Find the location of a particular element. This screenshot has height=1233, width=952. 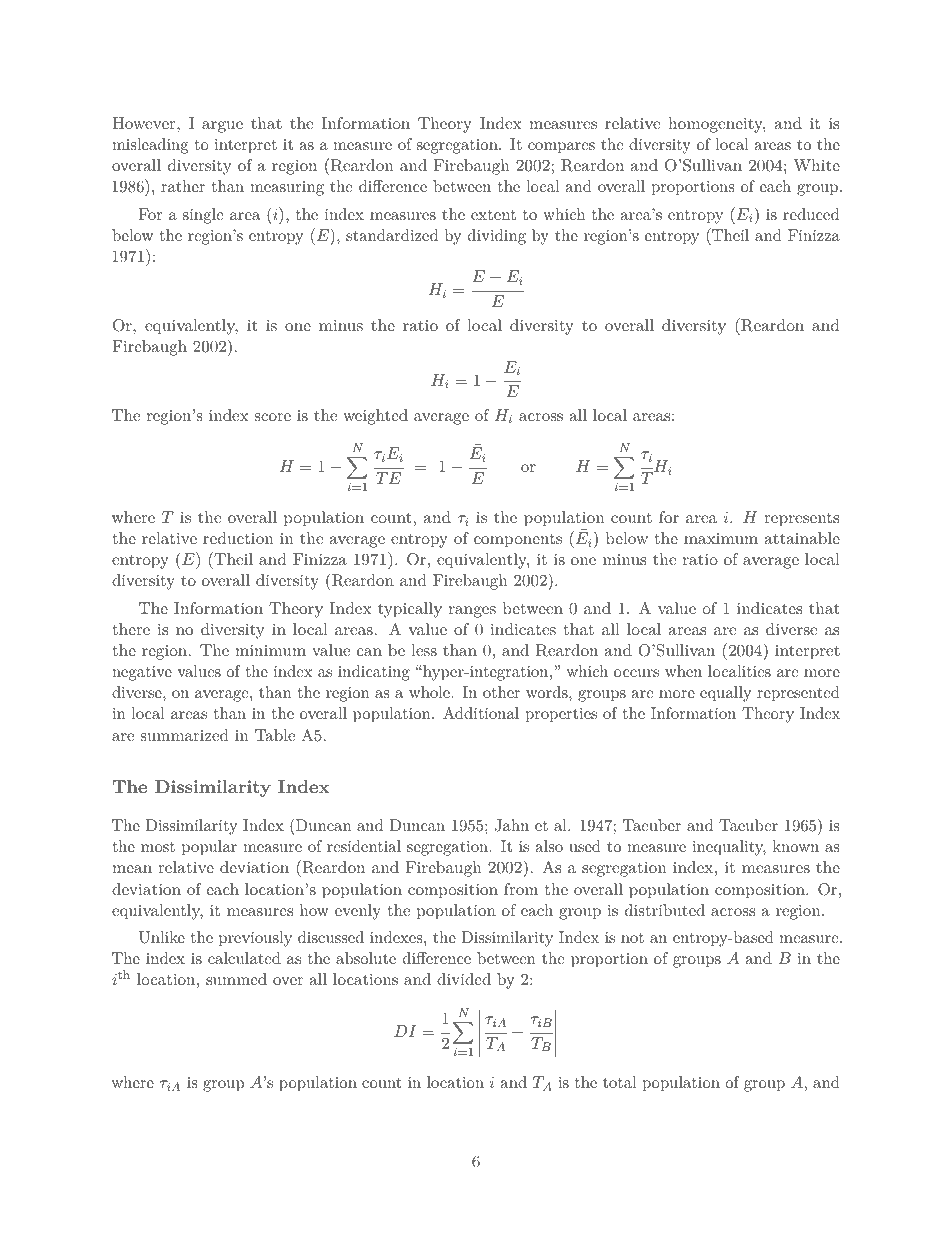

Additional is located at coordinates (481, 713).
